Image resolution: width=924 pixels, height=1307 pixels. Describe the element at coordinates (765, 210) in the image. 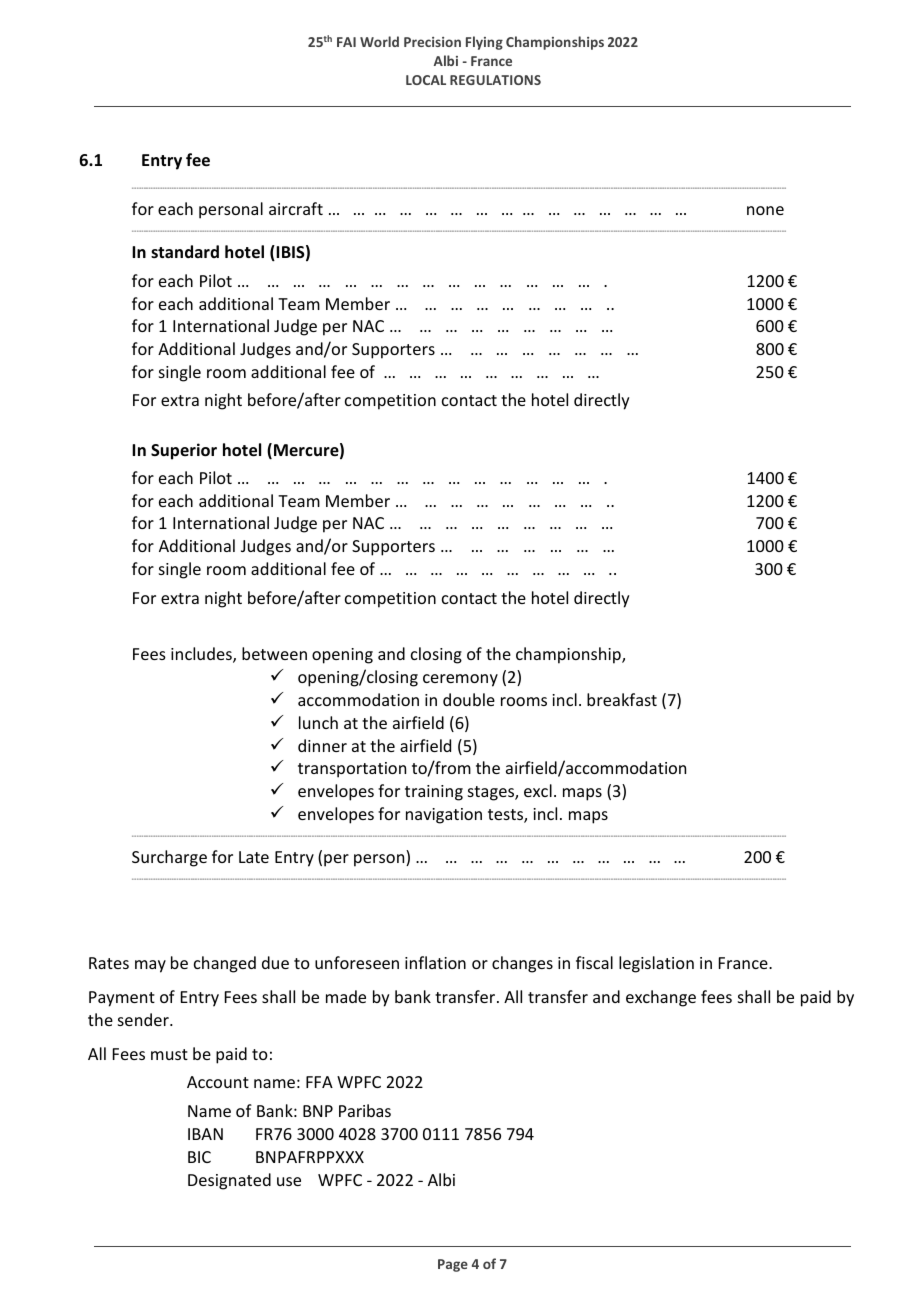

I see `none` at that location.
